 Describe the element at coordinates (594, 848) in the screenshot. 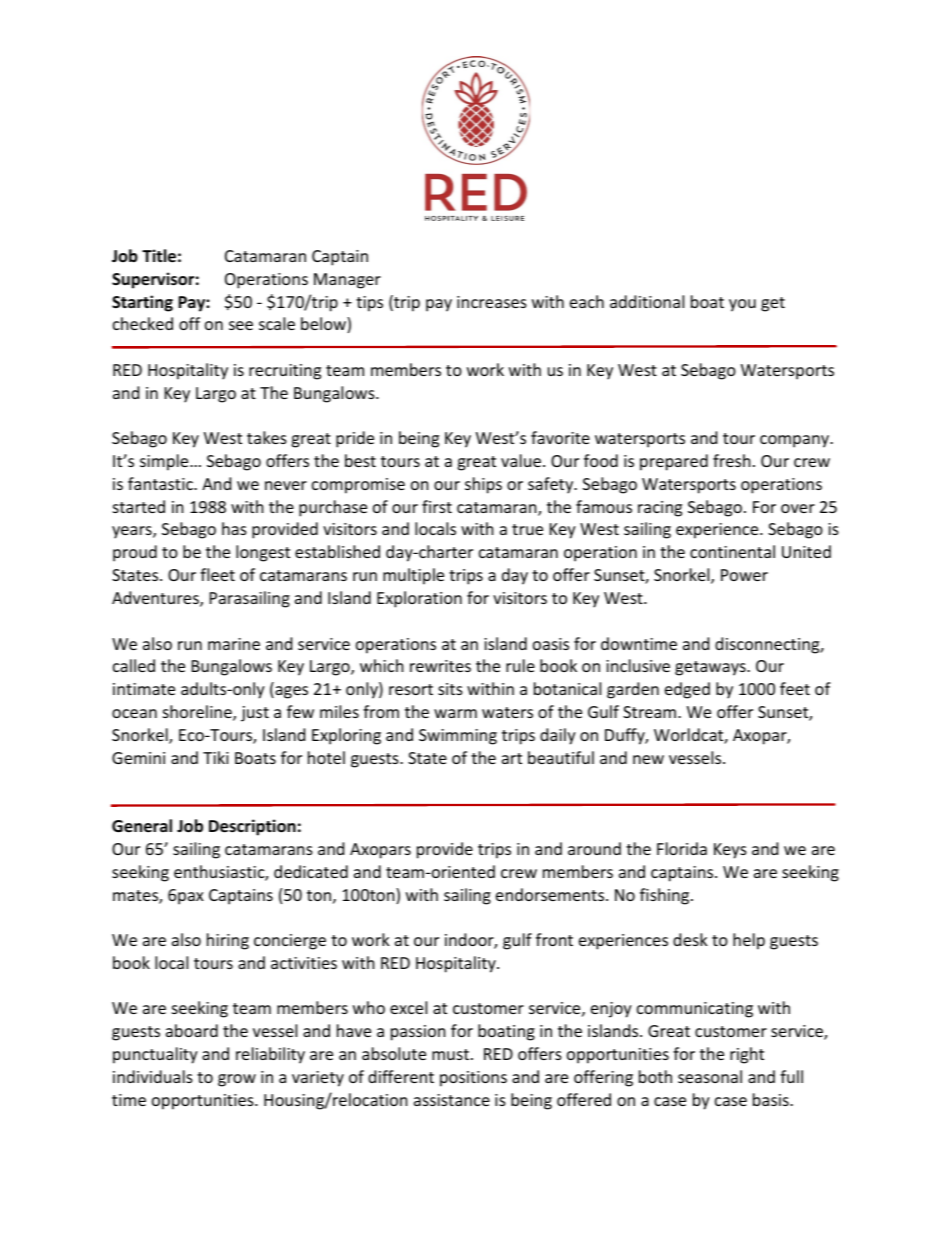

I see `around` at that location.
